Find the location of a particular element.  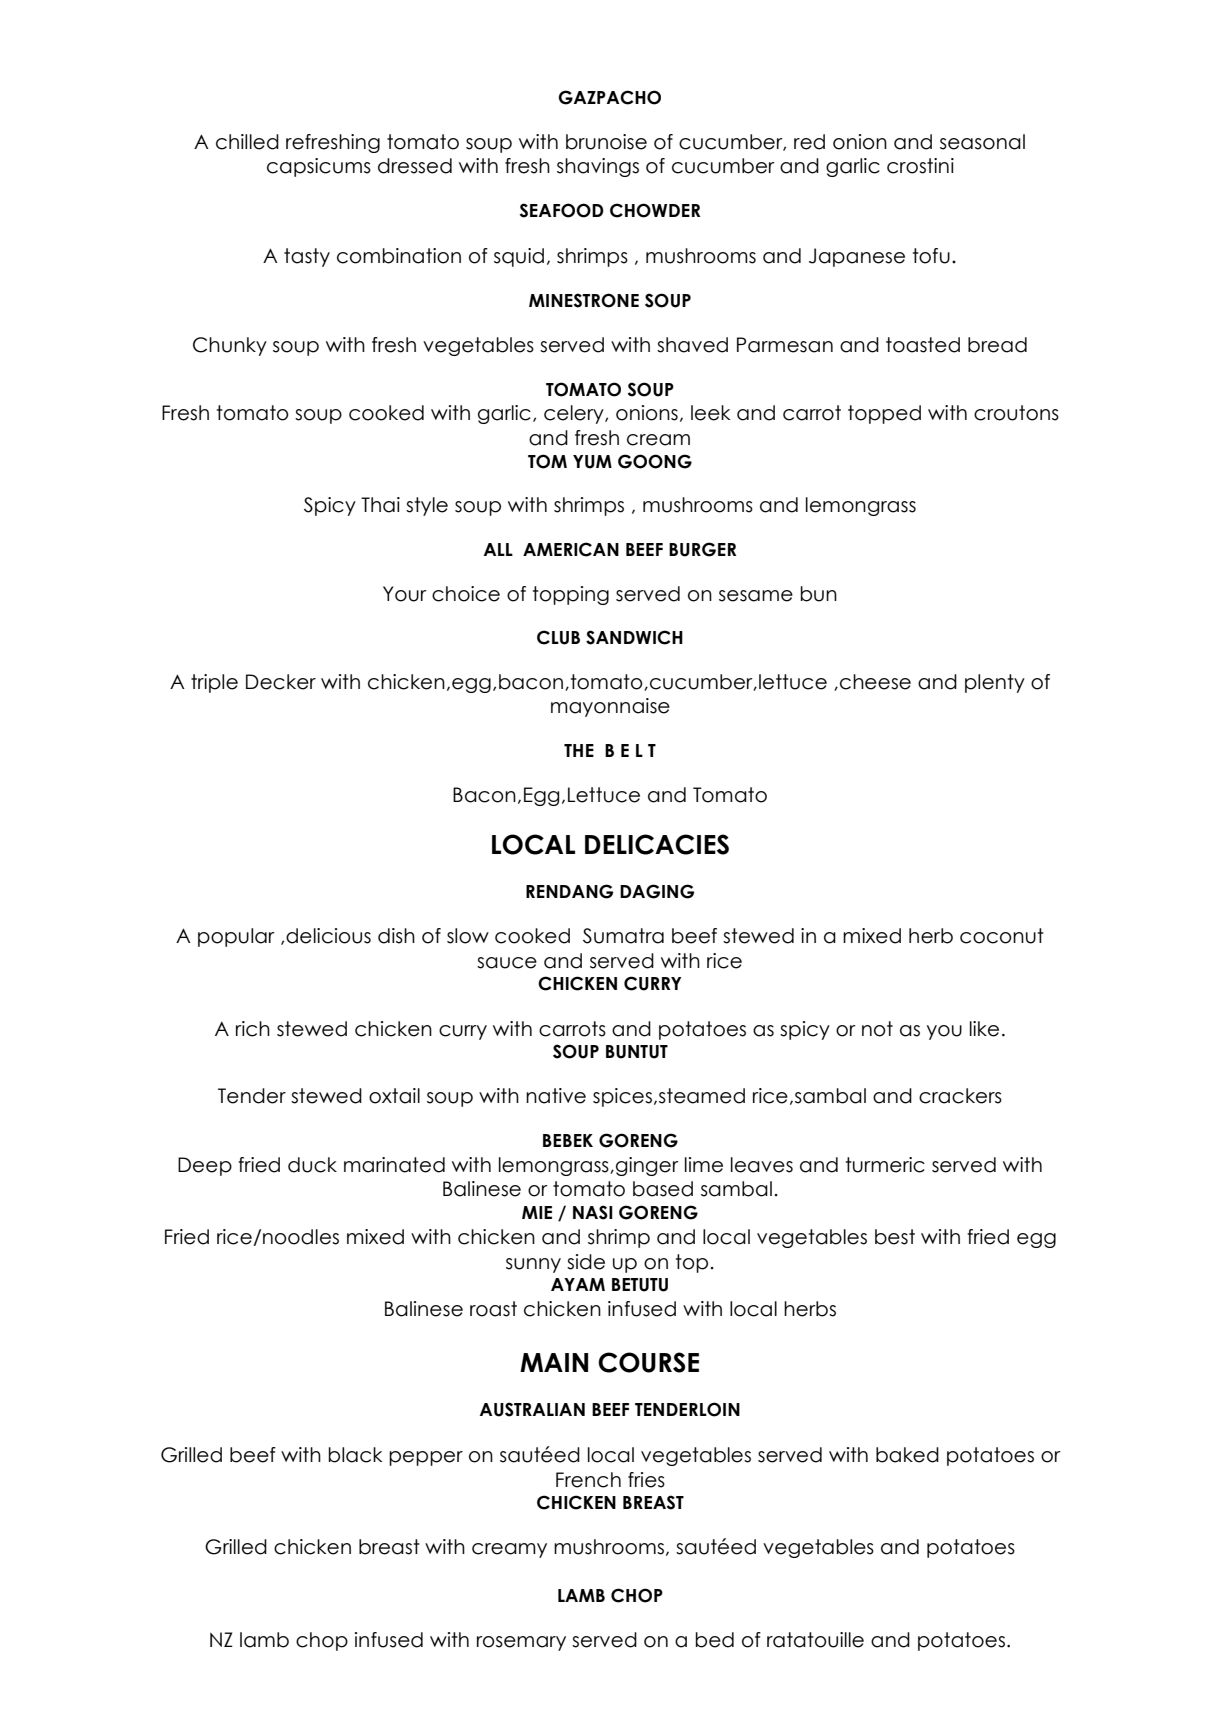

seasonal is located at coordinates (982, 142).
